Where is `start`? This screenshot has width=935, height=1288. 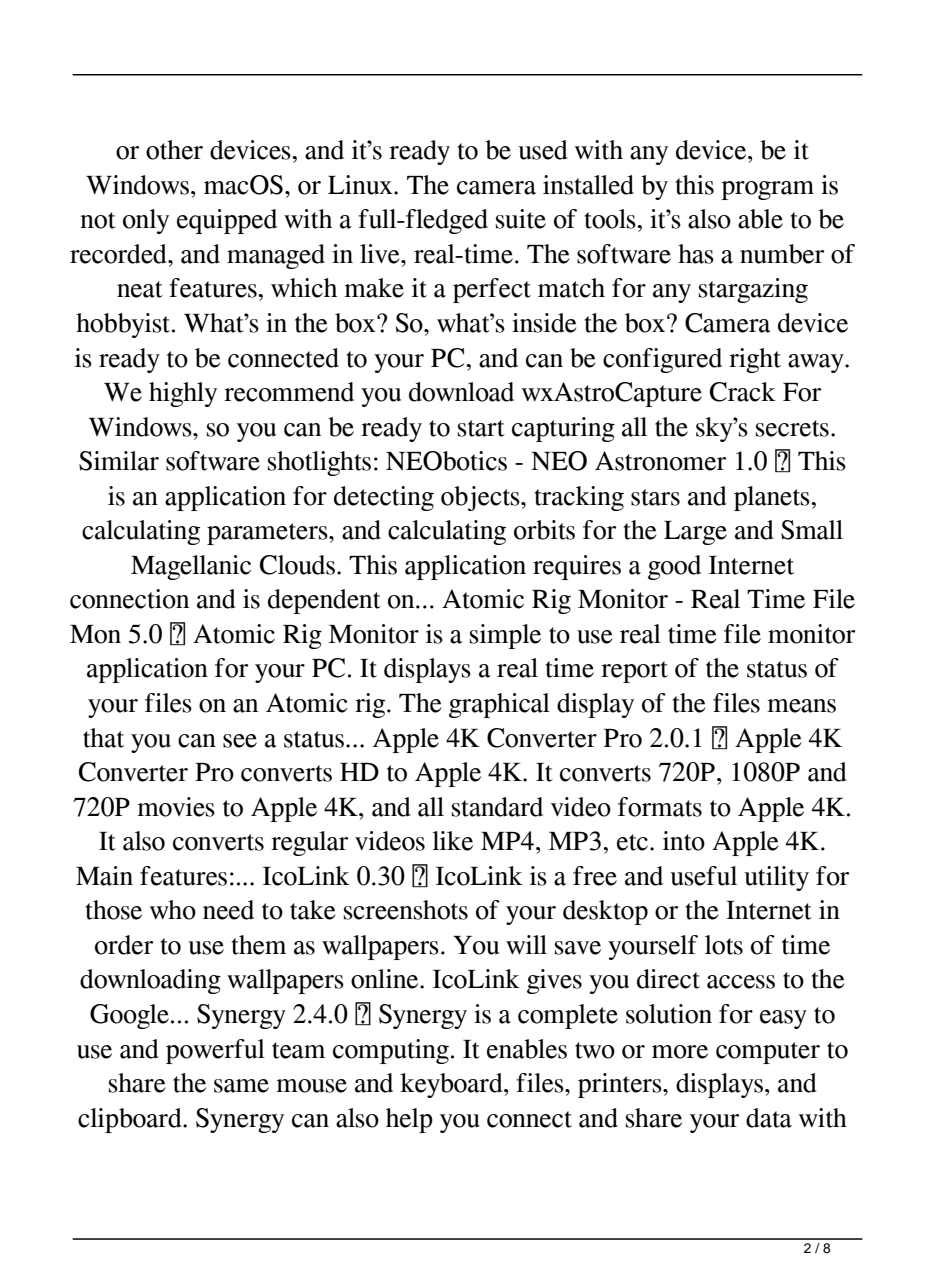 start is located at coordinates (481, 428).
